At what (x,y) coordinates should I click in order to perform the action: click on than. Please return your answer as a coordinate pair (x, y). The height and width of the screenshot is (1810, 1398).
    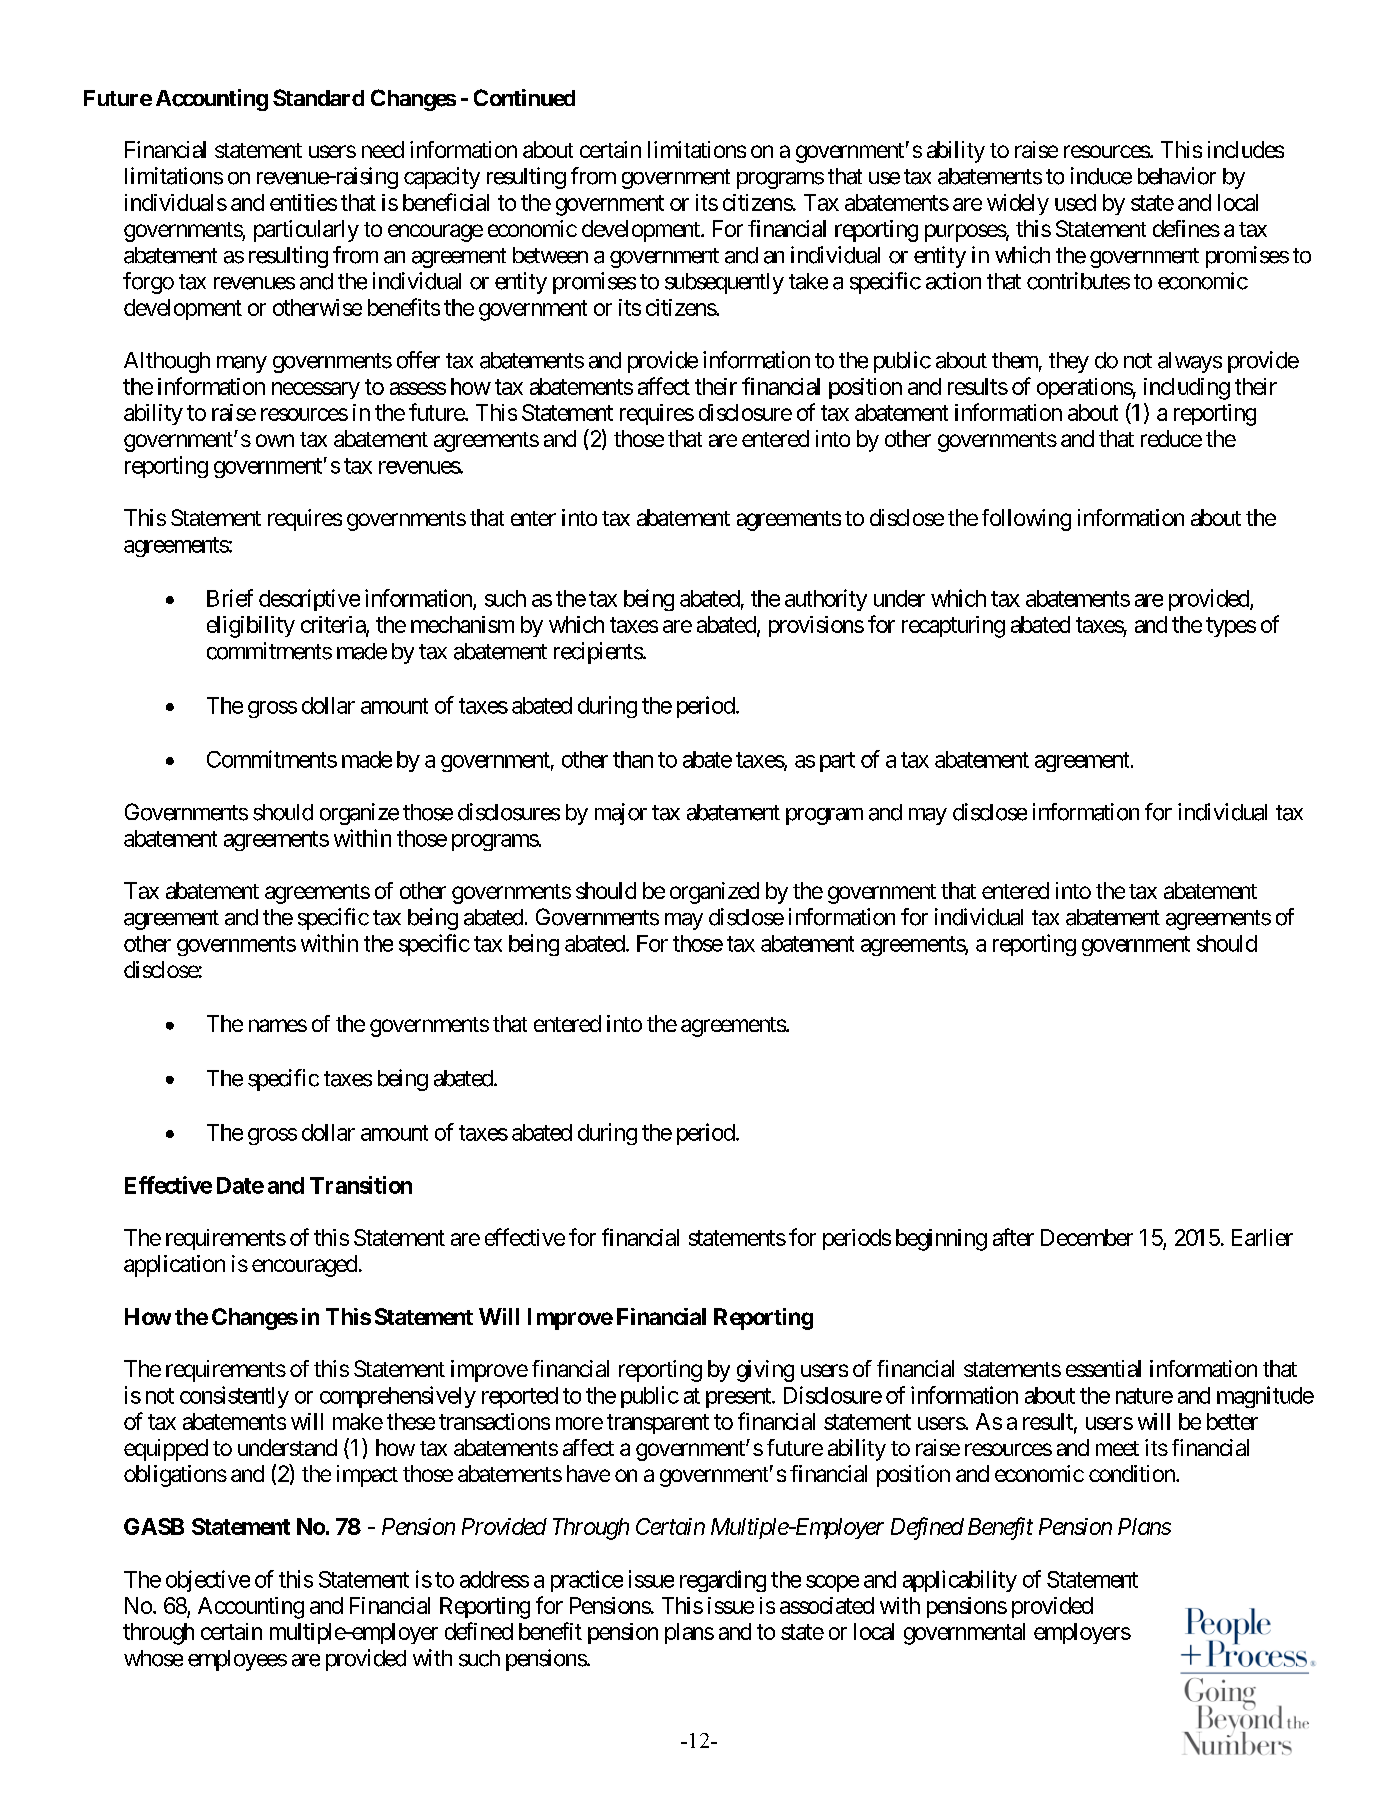
    Looking at the image, I should click on (633, 759).
